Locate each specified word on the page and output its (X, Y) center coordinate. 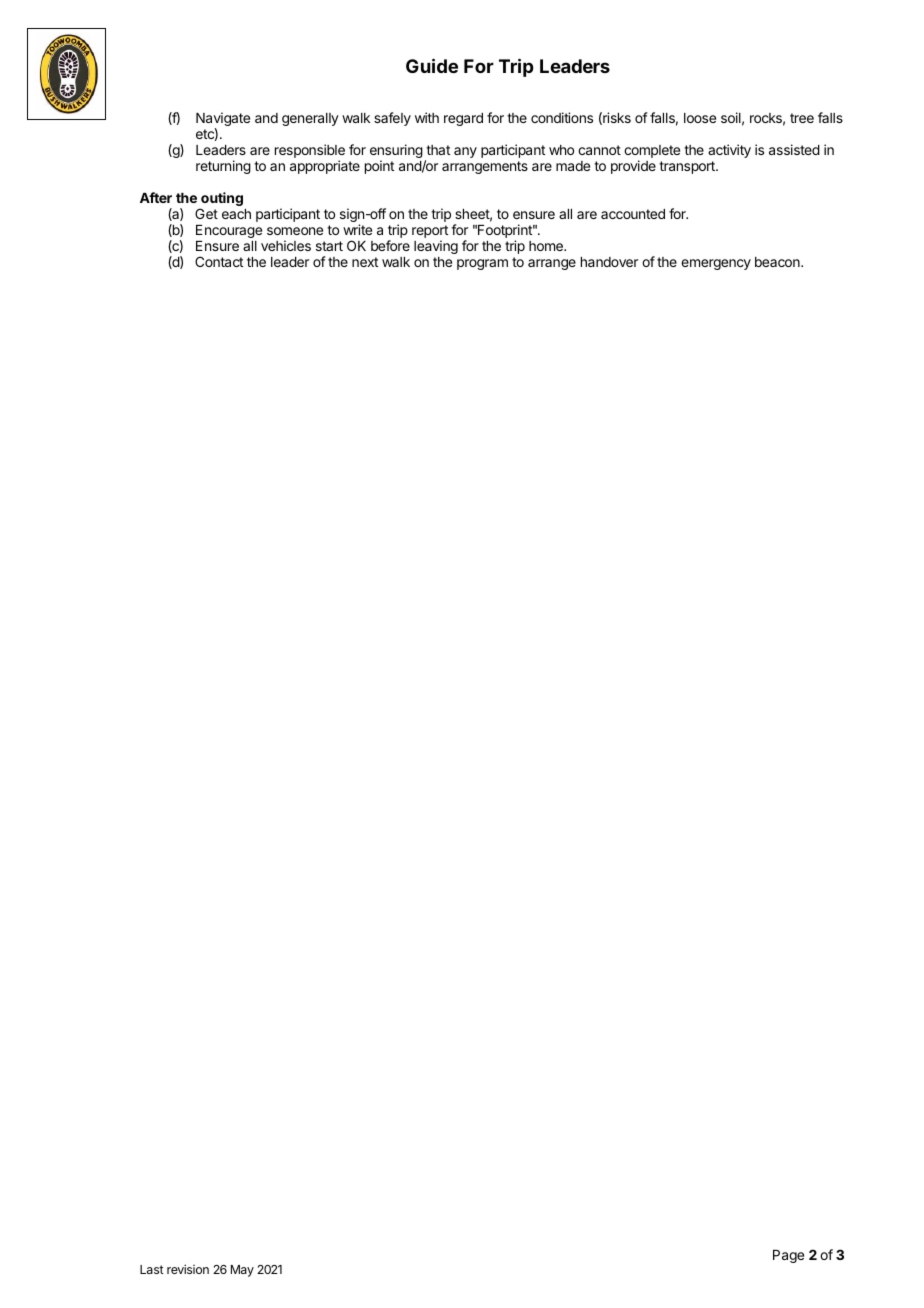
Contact (219, 261)
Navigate (223, 120)
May (242, 1271)
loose (700, 118)
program (482, 264)
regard (463, 119)
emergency (716, 264)
